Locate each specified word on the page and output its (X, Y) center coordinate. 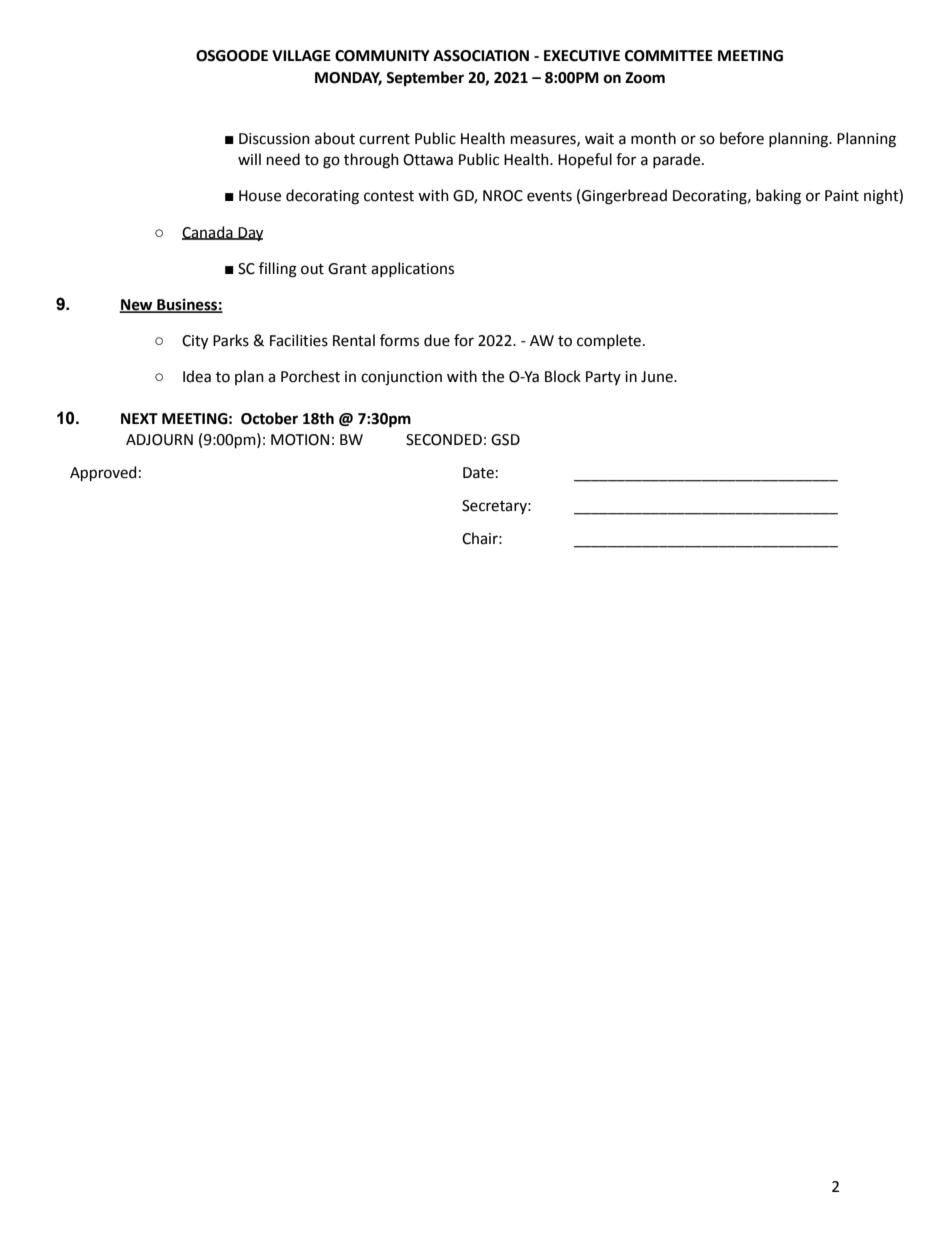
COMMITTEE (669, 56)
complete (609, 341)
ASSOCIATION (481, 56)
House (260, 196)
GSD (505, 440)
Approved (103, 473)
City (195, 342)
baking (778, 197)
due (437, 340)
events (549, 196)
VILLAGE (301, 56)
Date (478, 473)
